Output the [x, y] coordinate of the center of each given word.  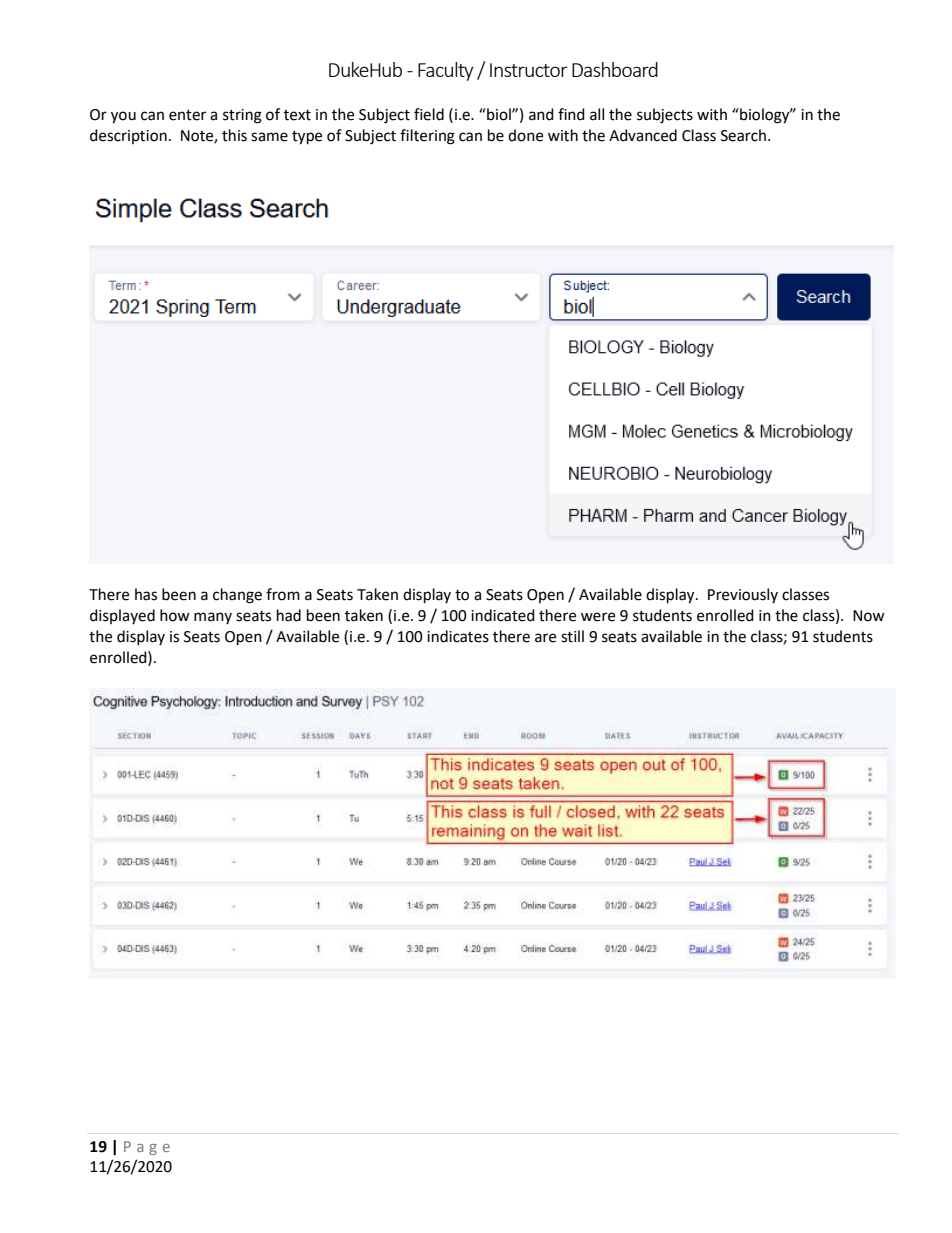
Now [869, 616]
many [213, 618]
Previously [743, 595]
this [234, 135]
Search [743, 135]
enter [187, 115]
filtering [427, 137]
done [525, 135]
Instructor [529, 70]
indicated [503, 615]
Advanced [643, 135]
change [237, 596]
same [269, 137]
